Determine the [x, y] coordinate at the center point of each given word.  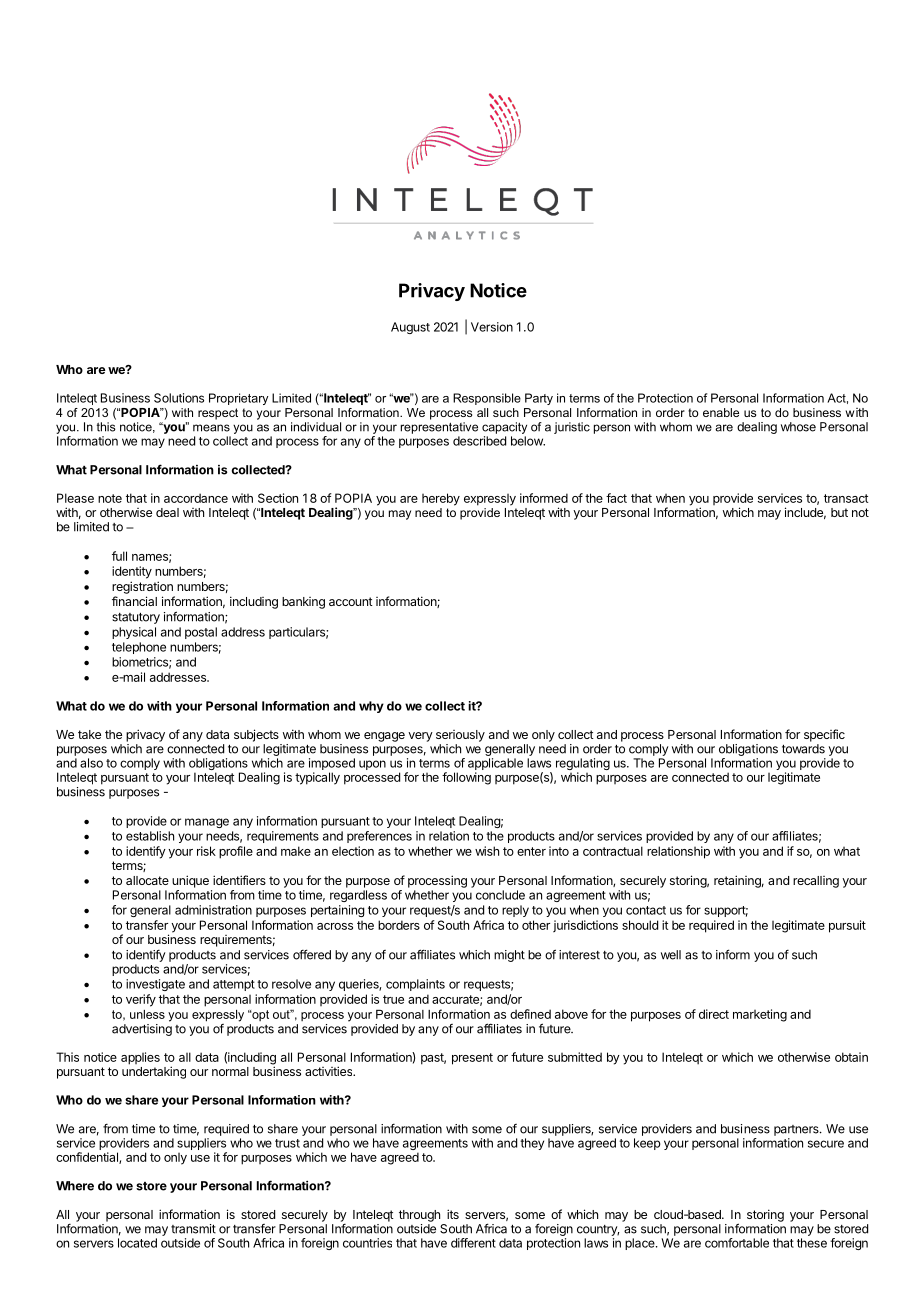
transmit [193, 1229]
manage [207, 823]
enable [721, 412]
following [466, 778]
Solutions [179, 398]
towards [803, 749]
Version [492, 327]
